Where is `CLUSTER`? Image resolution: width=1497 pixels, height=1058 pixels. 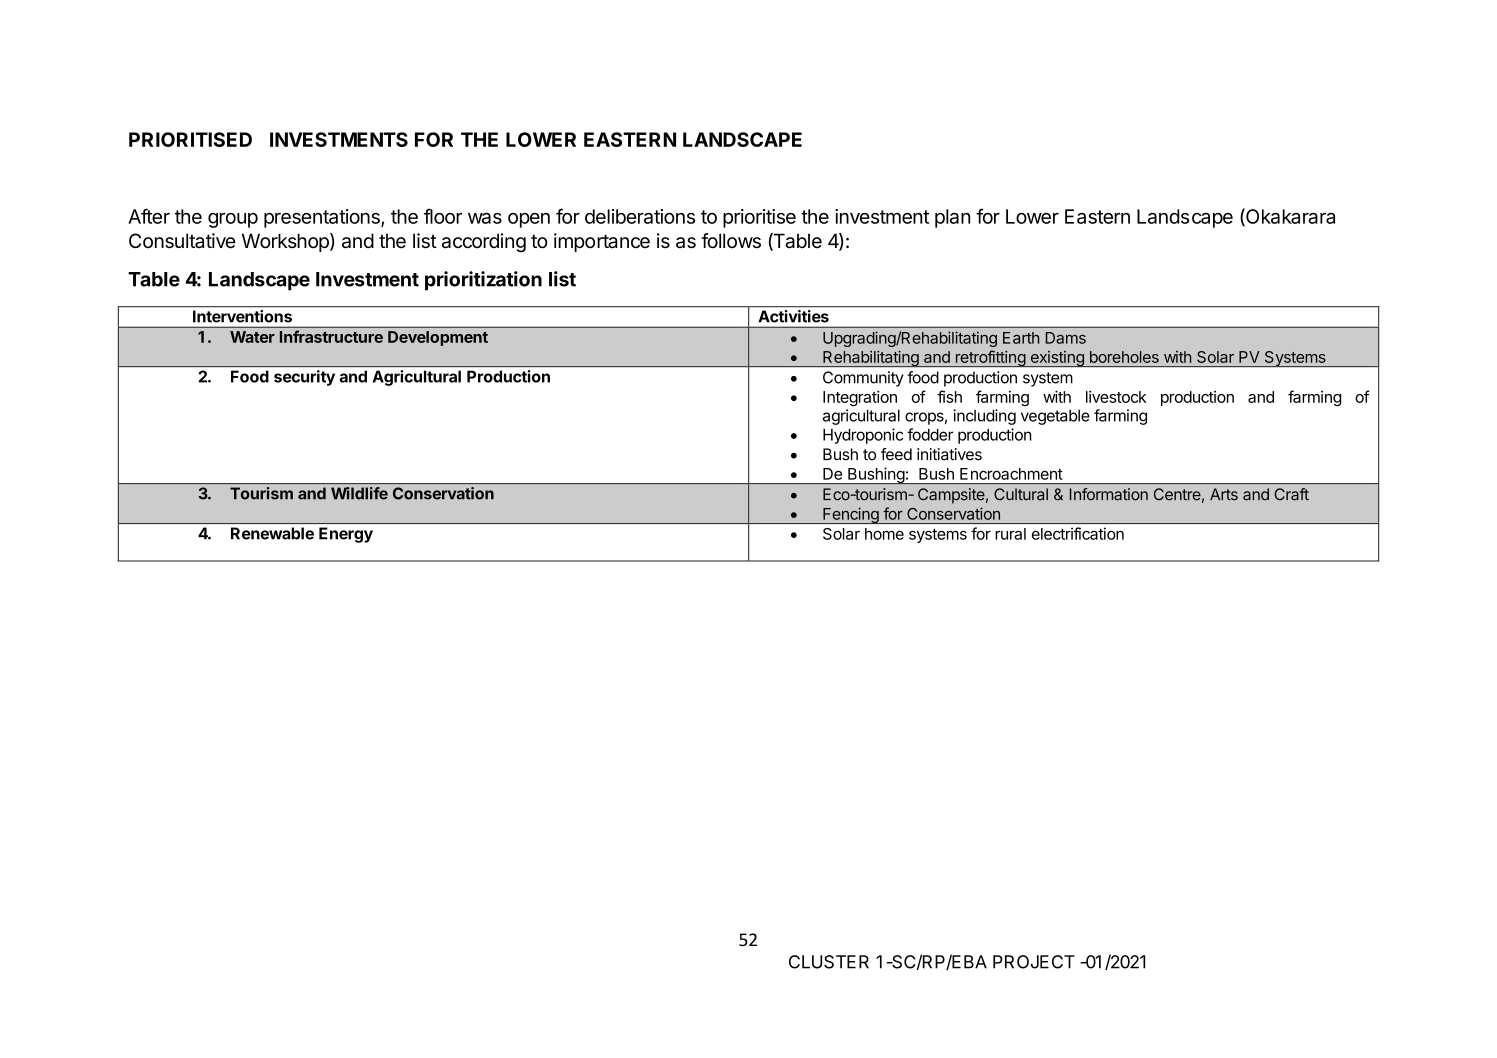 CLUSTER is located at coordinates (829, 962).
